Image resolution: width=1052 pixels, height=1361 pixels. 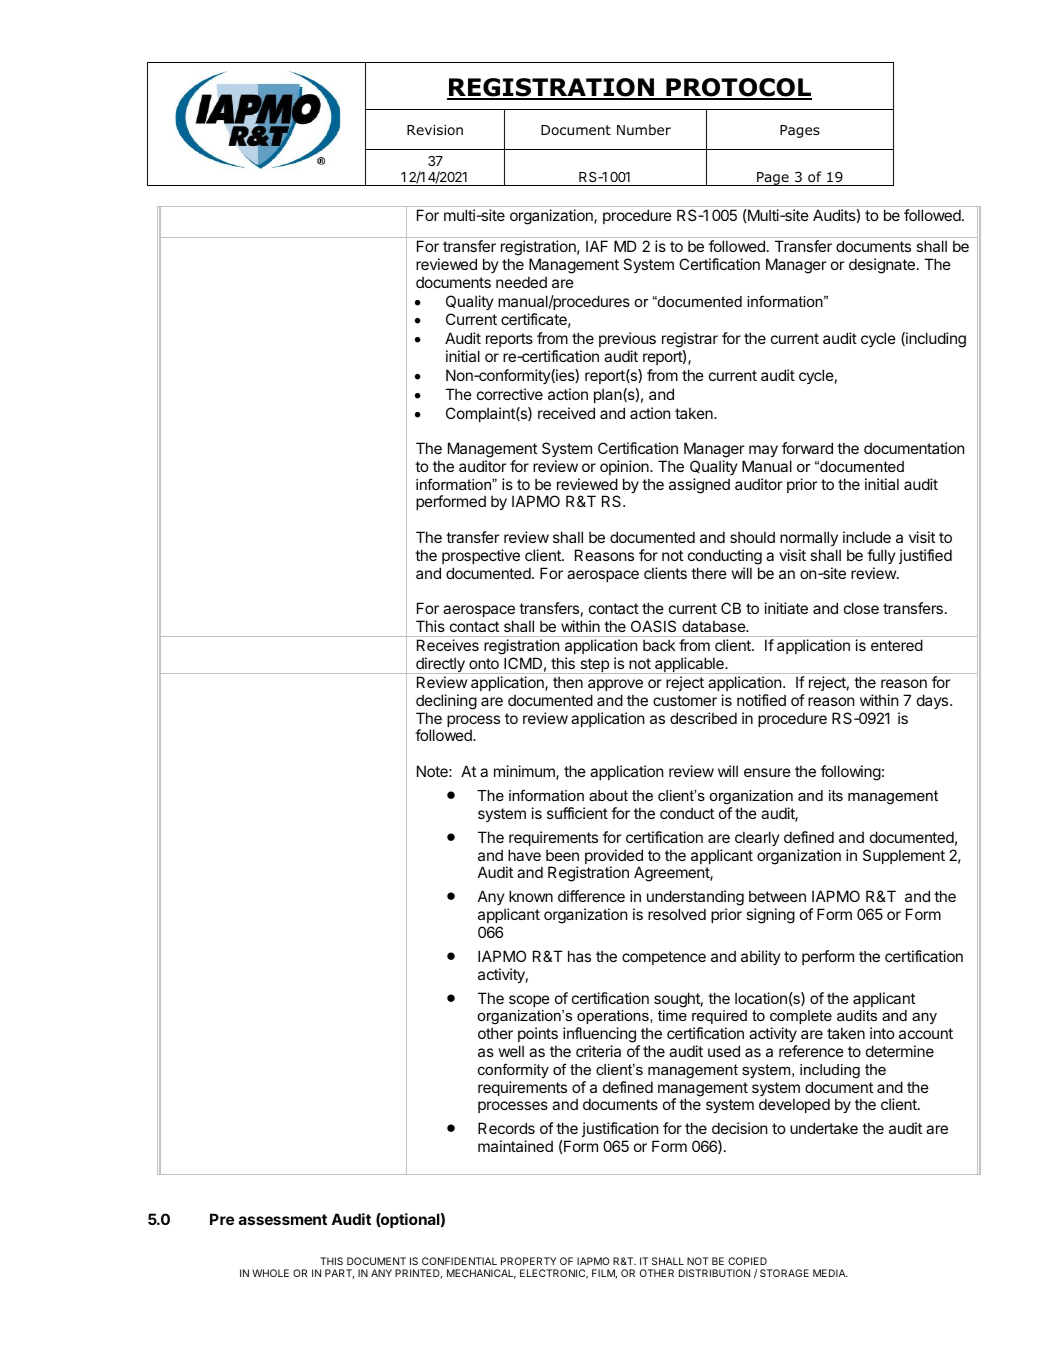 I want to click on assessment, so click(x=283, y=1219).
